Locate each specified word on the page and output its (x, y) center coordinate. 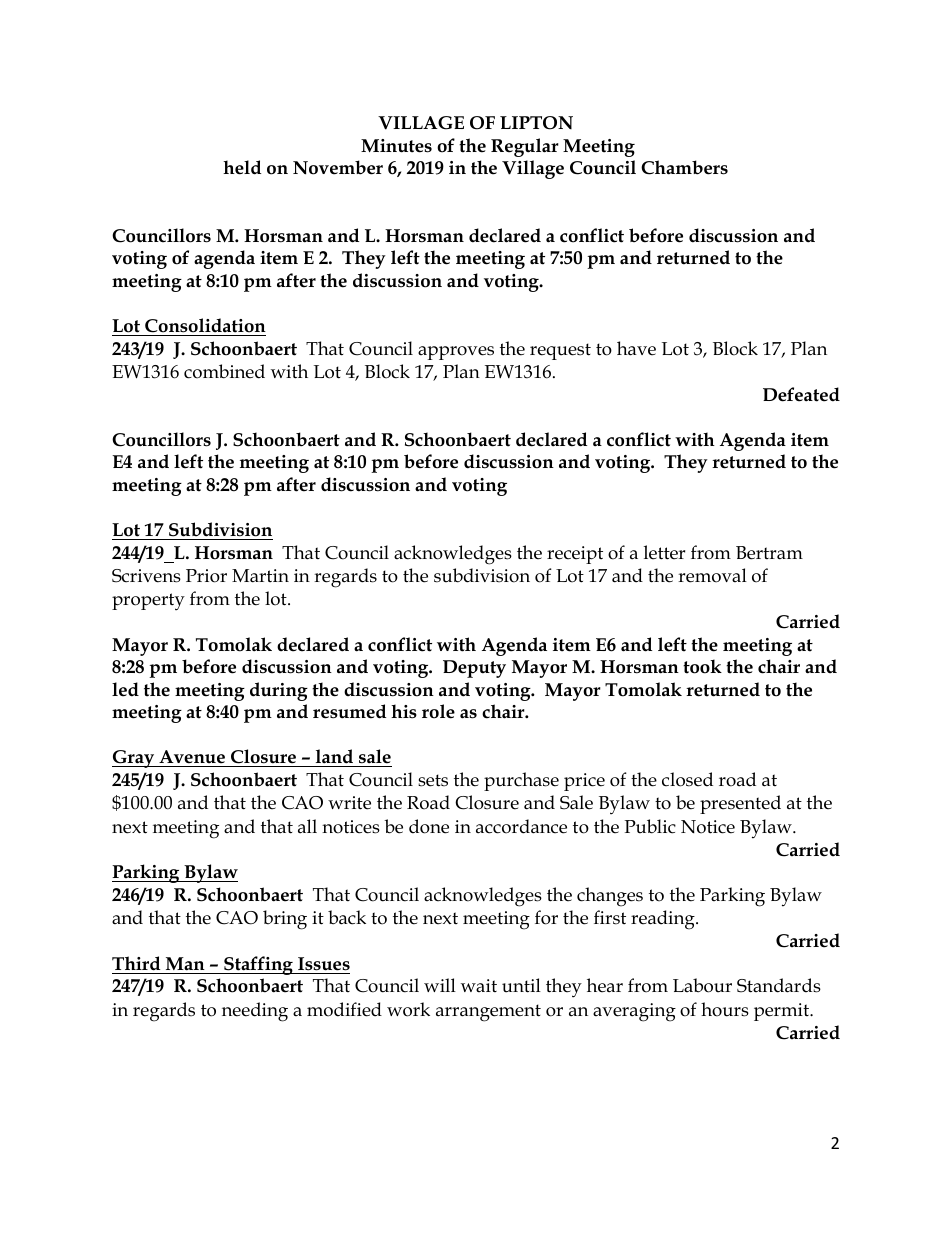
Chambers (684, 167)
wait (479, 985)
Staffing (259, 965)
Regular (525, 147)
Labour (702, 985)
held (242, 167)
